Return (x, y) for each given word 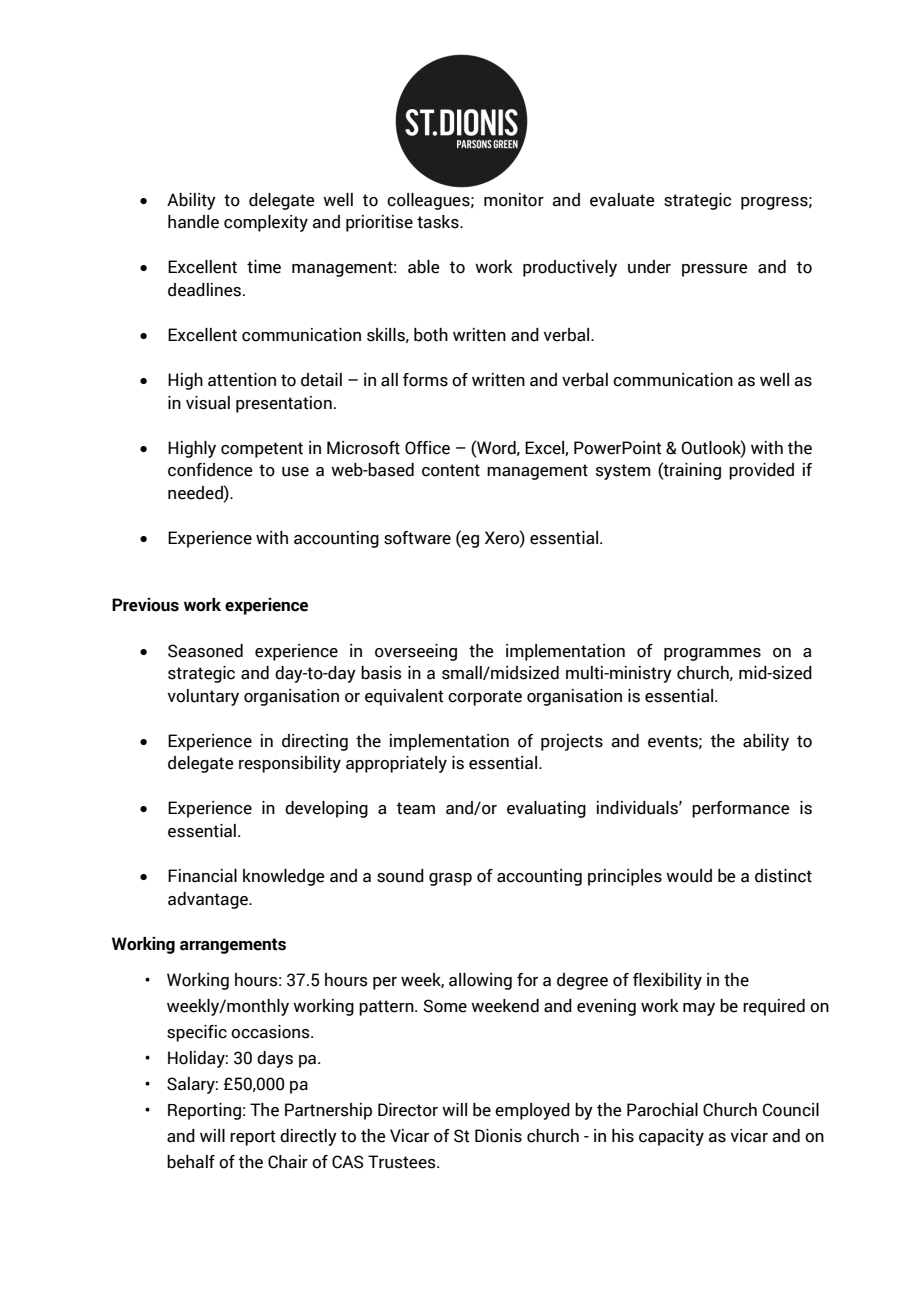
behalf (191, 1162)
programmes (712, 654)
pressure (715, 270)
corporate (485, 698)
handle (193, 222)
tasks (439, 222)
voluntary (203, 697)
